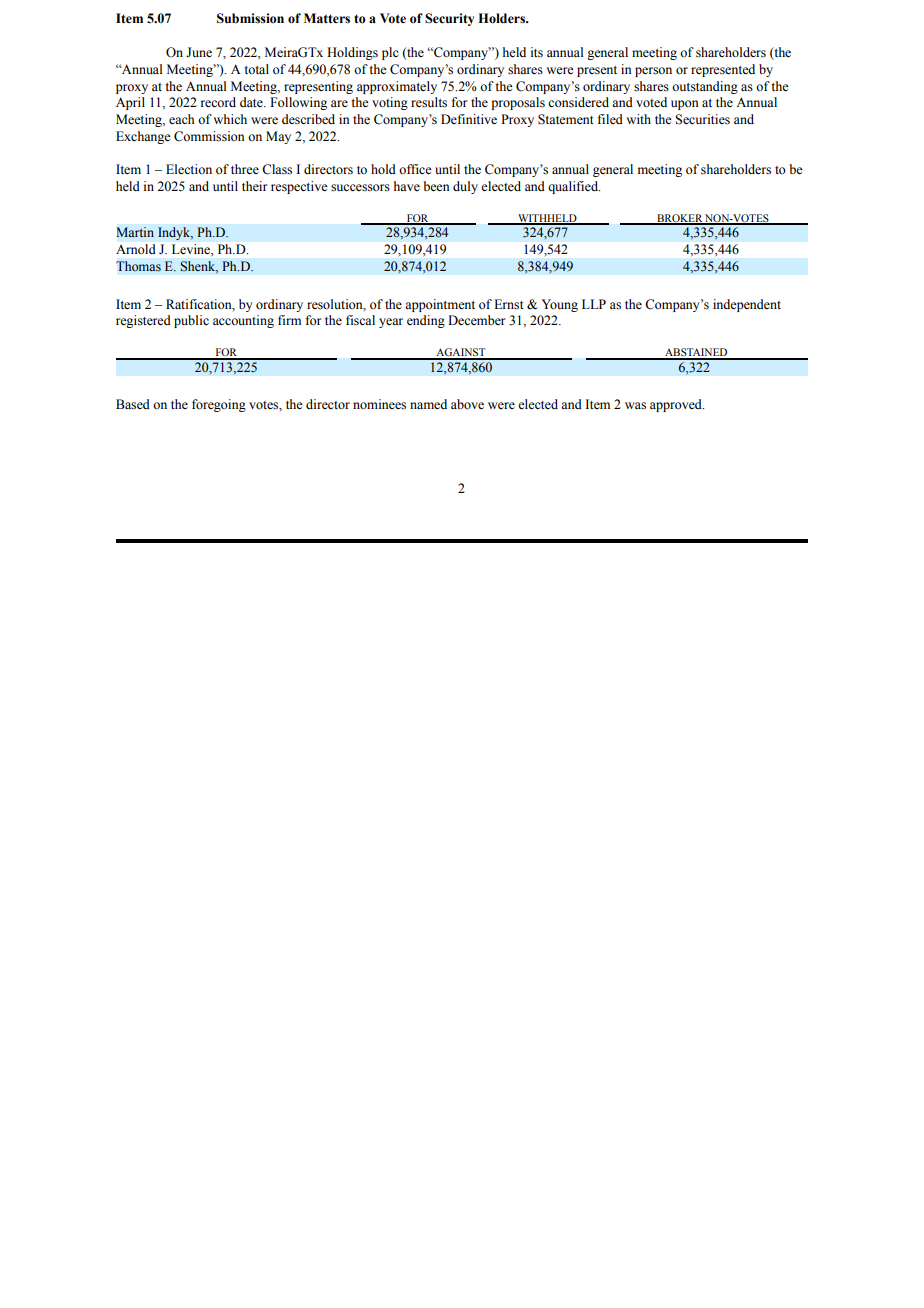 This document has width=924, height=1308. I want to click on Submission, so click(250, 18).
